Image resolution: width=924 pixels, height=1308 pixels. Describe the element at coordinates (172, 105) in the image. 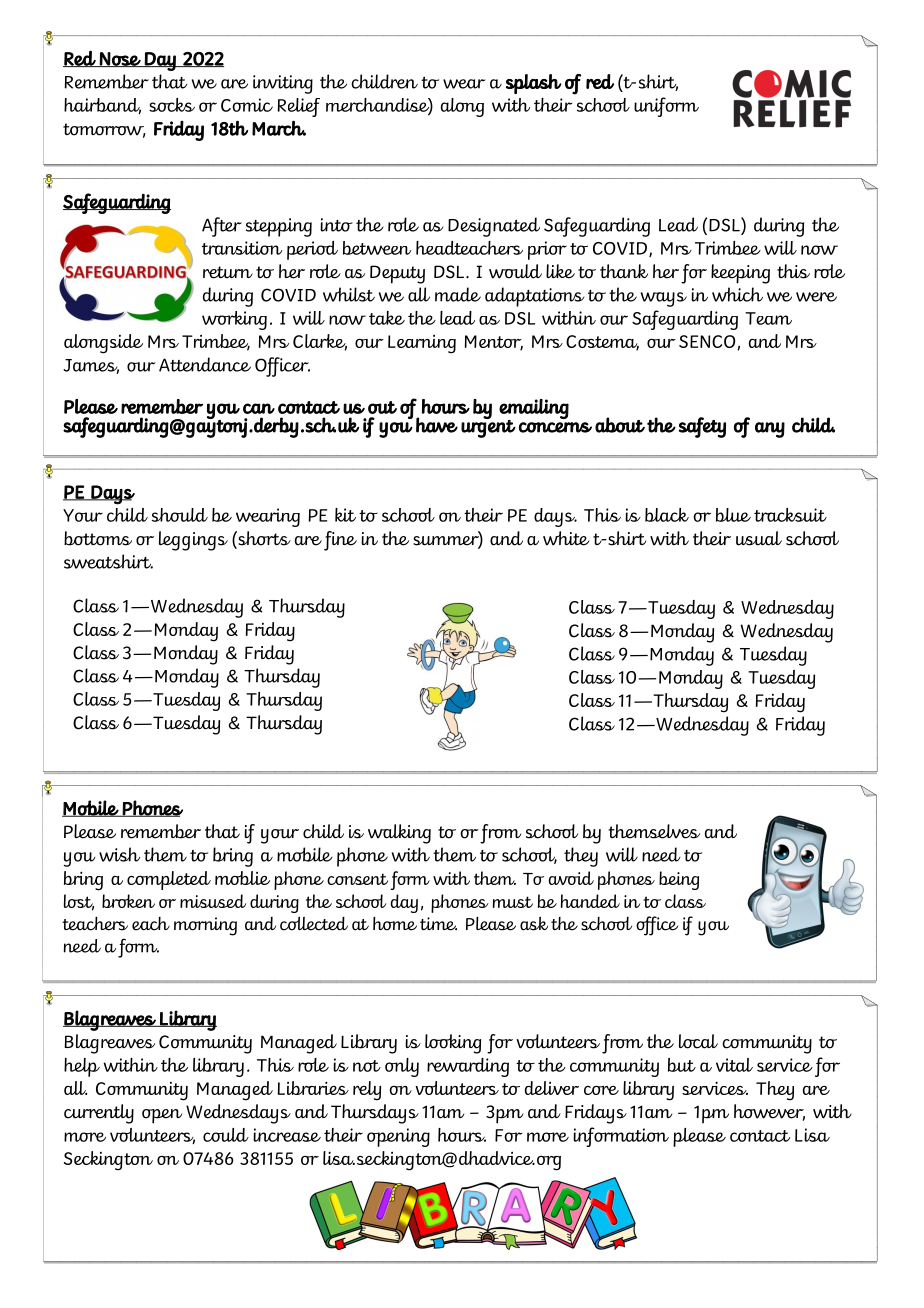

I see `socks` at that location.
